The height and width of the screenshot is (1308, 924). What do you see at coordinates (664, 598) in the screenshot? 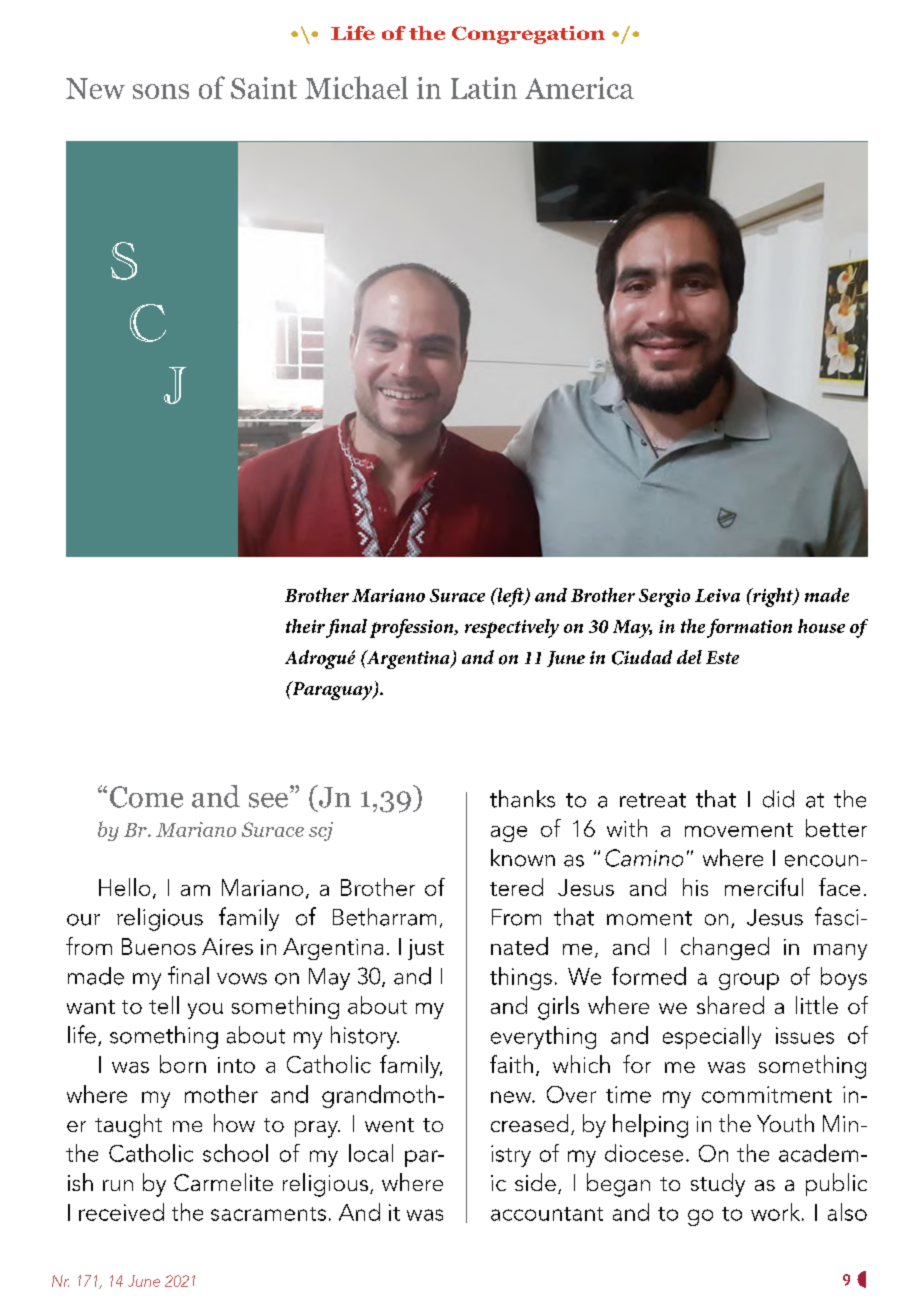
I see `Sergio` at bounding box center [664, 598].
